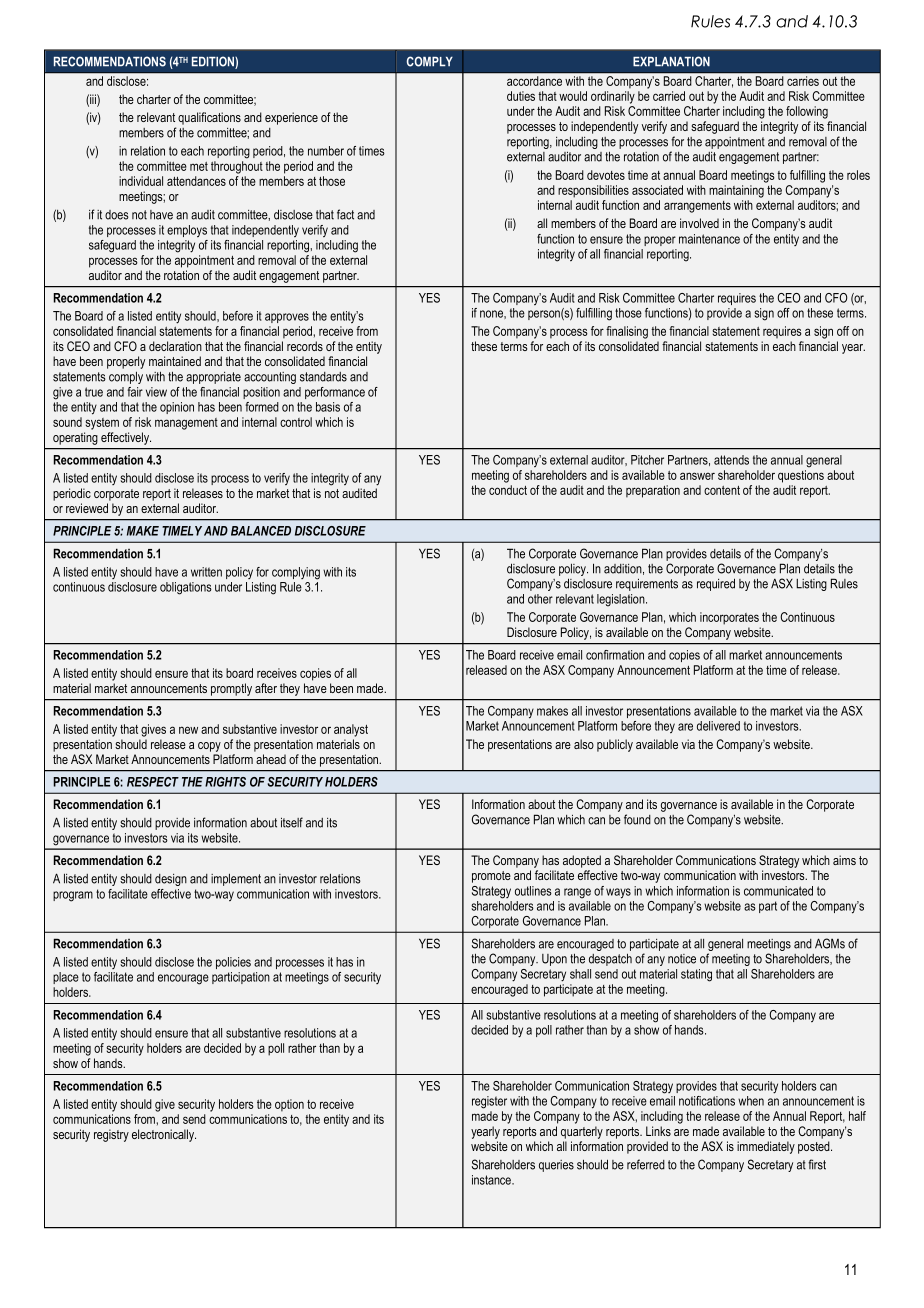  I want to click on duties, so click(521, 96).
